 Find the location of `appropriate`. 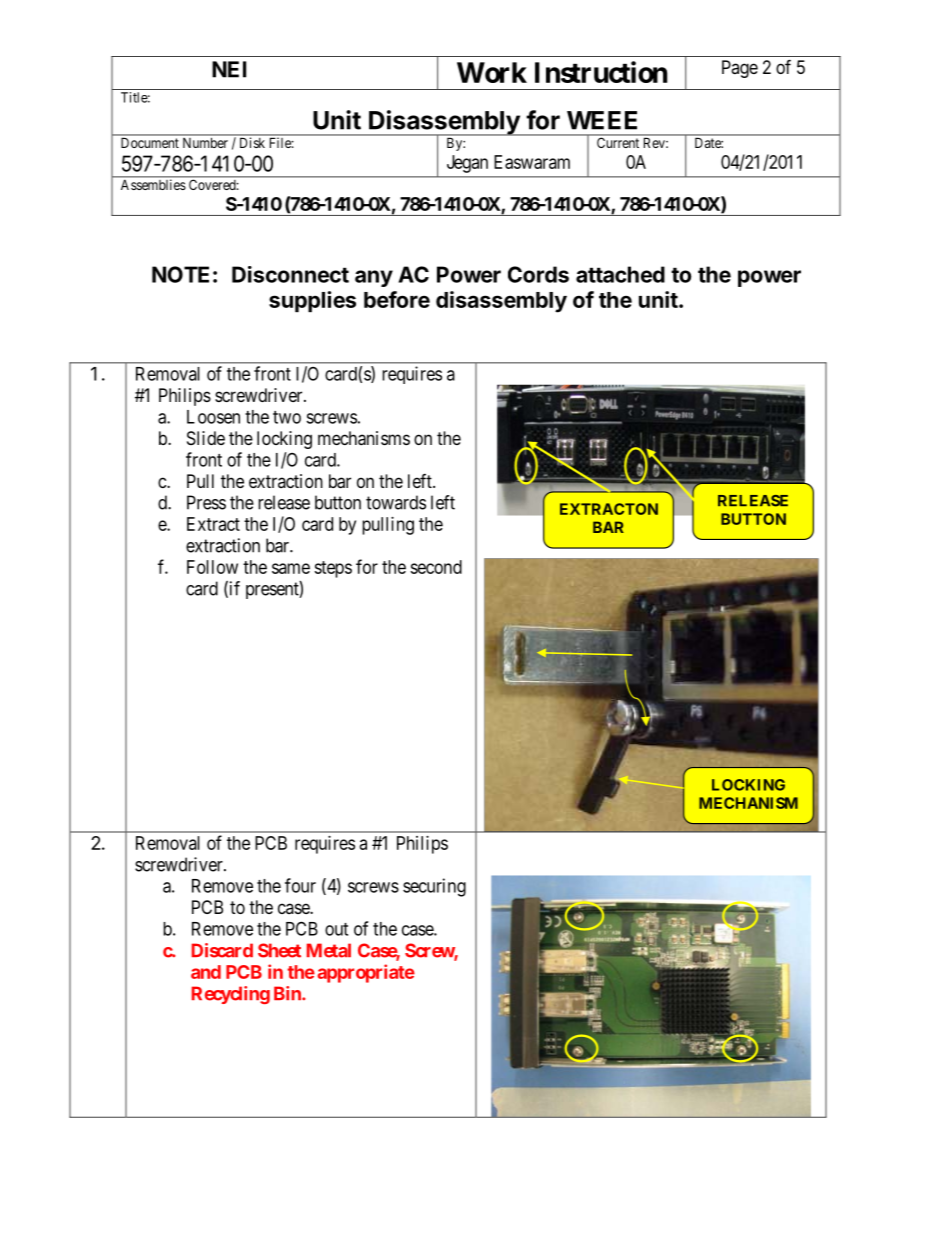

appropriate is located at coordinates (366, 973).
